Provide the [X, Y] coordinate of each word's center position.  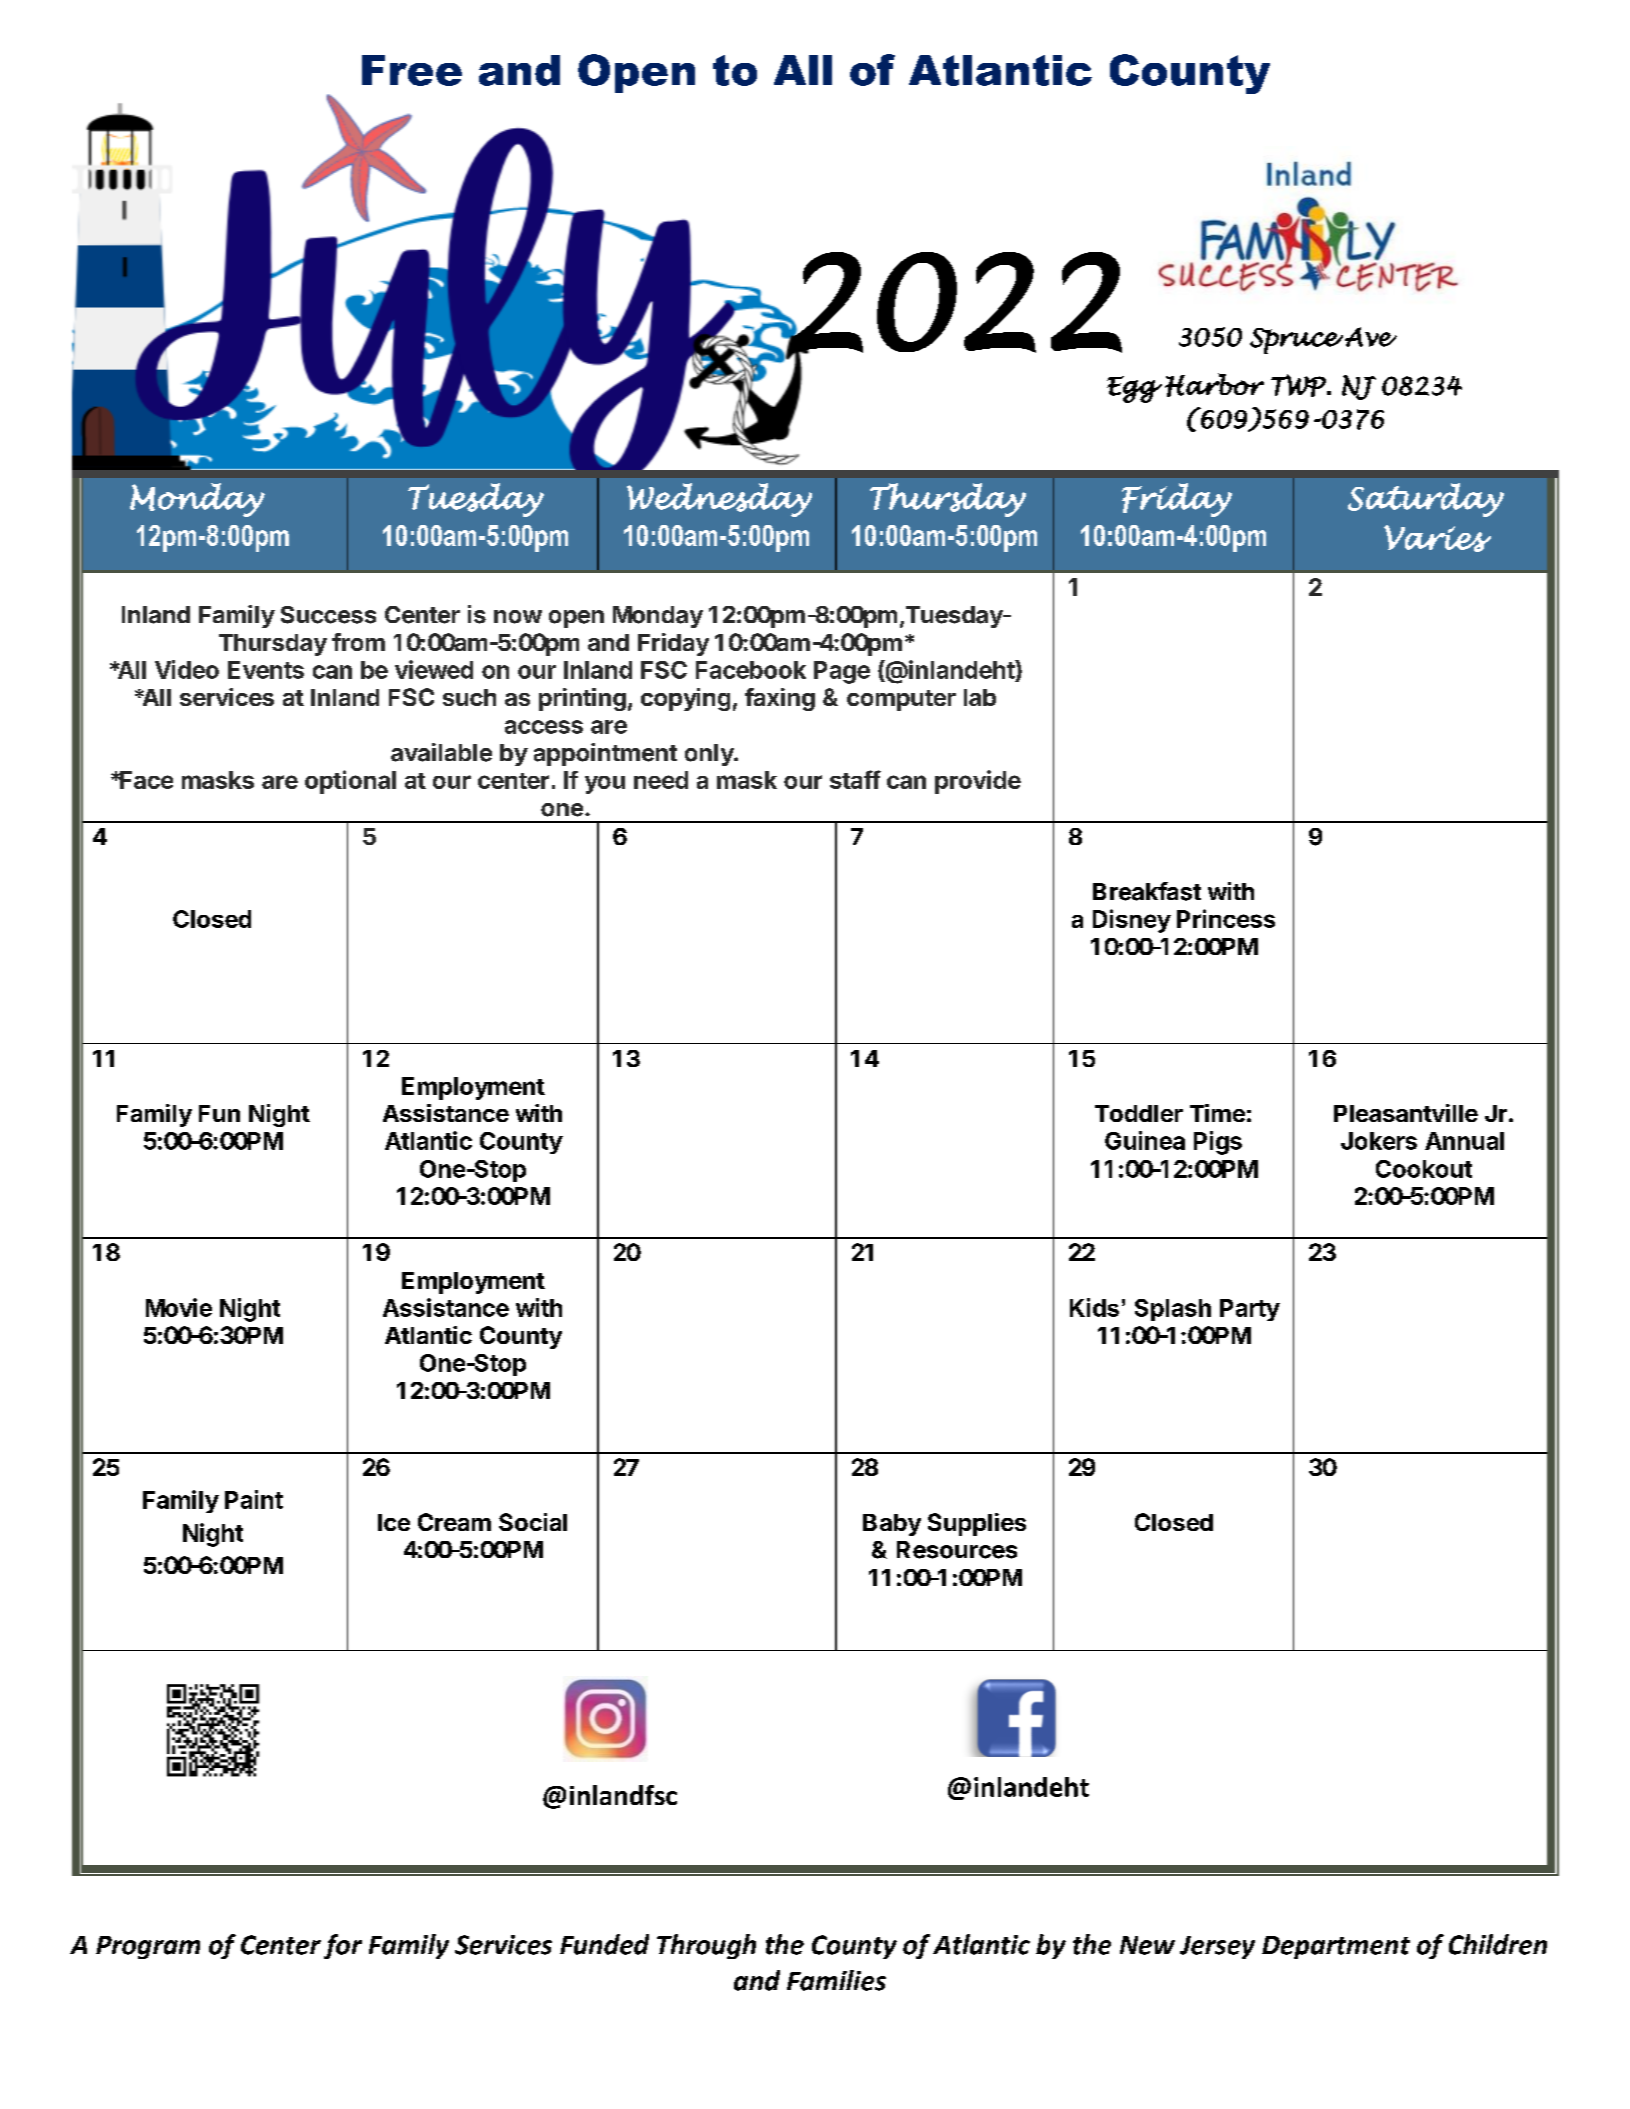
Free [412, 70]
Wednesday [719, 500]
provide [978, 782]
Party [1250, 1310]
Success [328, 615]
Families [836, 1980]
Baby [892, 1525]
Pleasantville [1406, 1113]
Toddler [1139, 1113]
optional [350, 782]
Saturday [1426, 500]
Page [842, 672]
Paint [254, 1499]
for [343, 1946]
